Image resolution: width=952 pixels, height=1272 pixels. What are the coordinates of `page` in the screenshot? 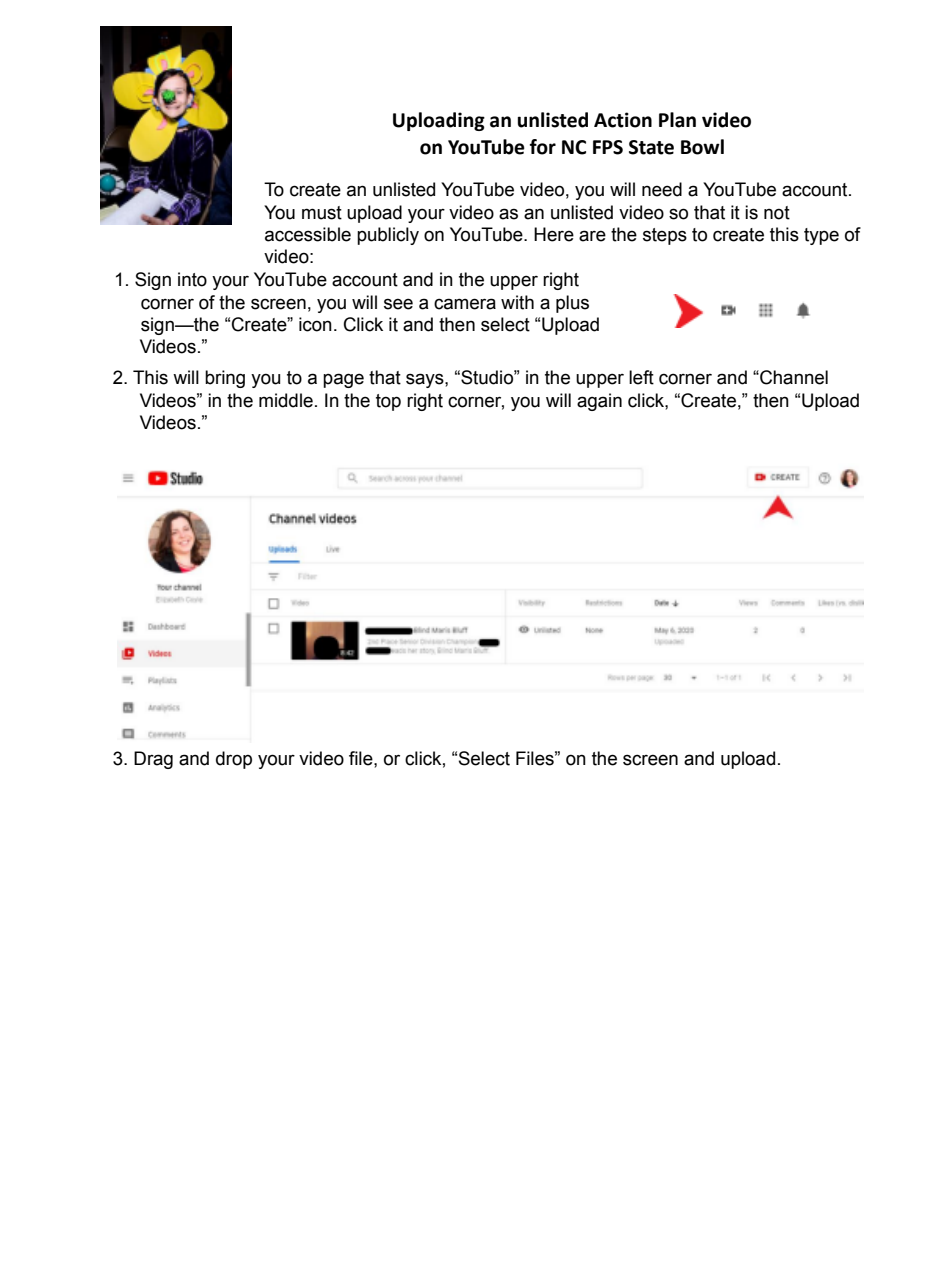 It's located at (343, 380).
